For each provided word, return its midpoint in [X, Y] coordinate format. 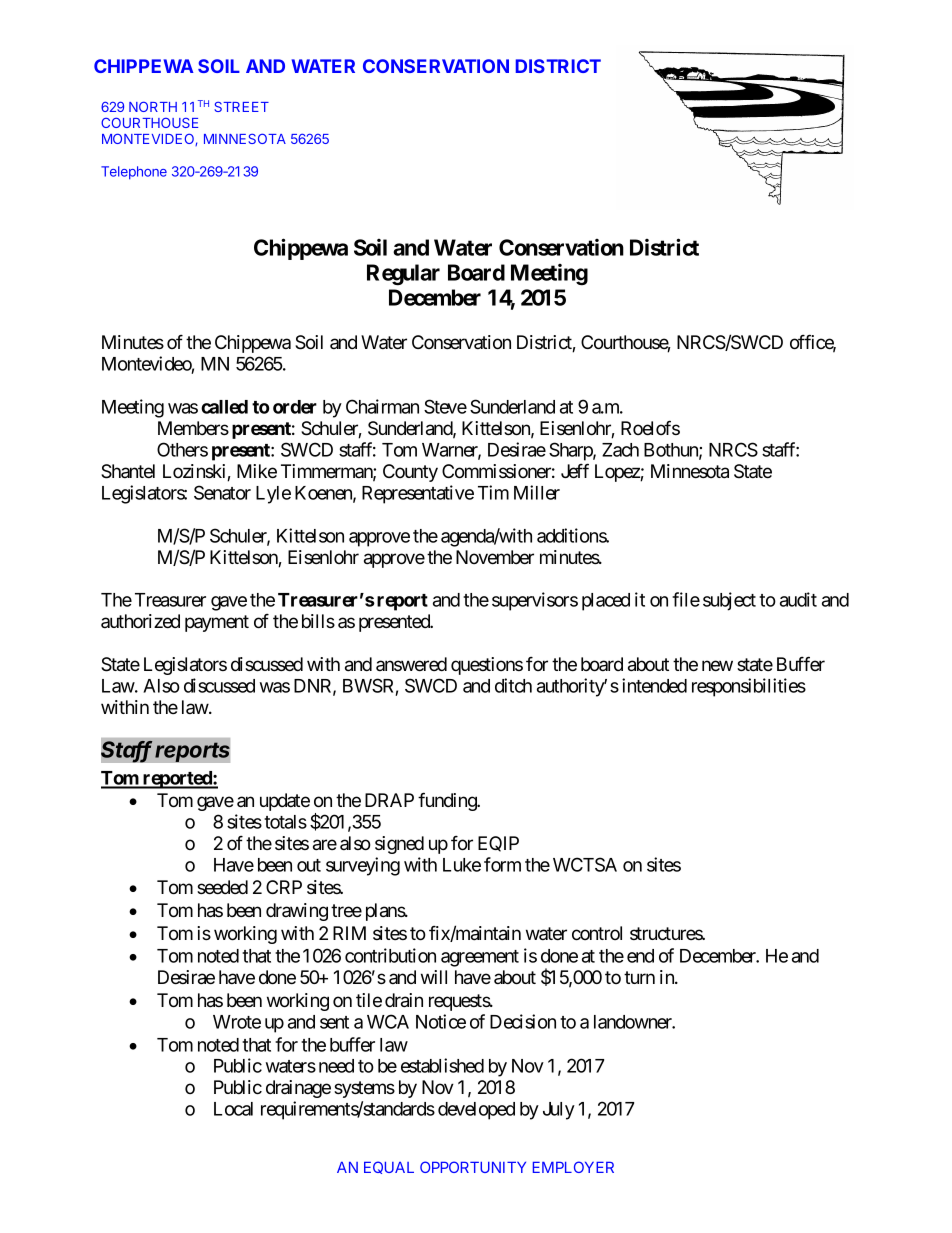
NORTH [153, 106]
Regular [403, 275]
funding [448, 801]
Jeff [575, 470]
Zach [620, 450]
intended [654, 685]
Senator [222, 492]
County [410, 473]
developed [476, 1111]
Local [233, 1109]
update [285, 802]
